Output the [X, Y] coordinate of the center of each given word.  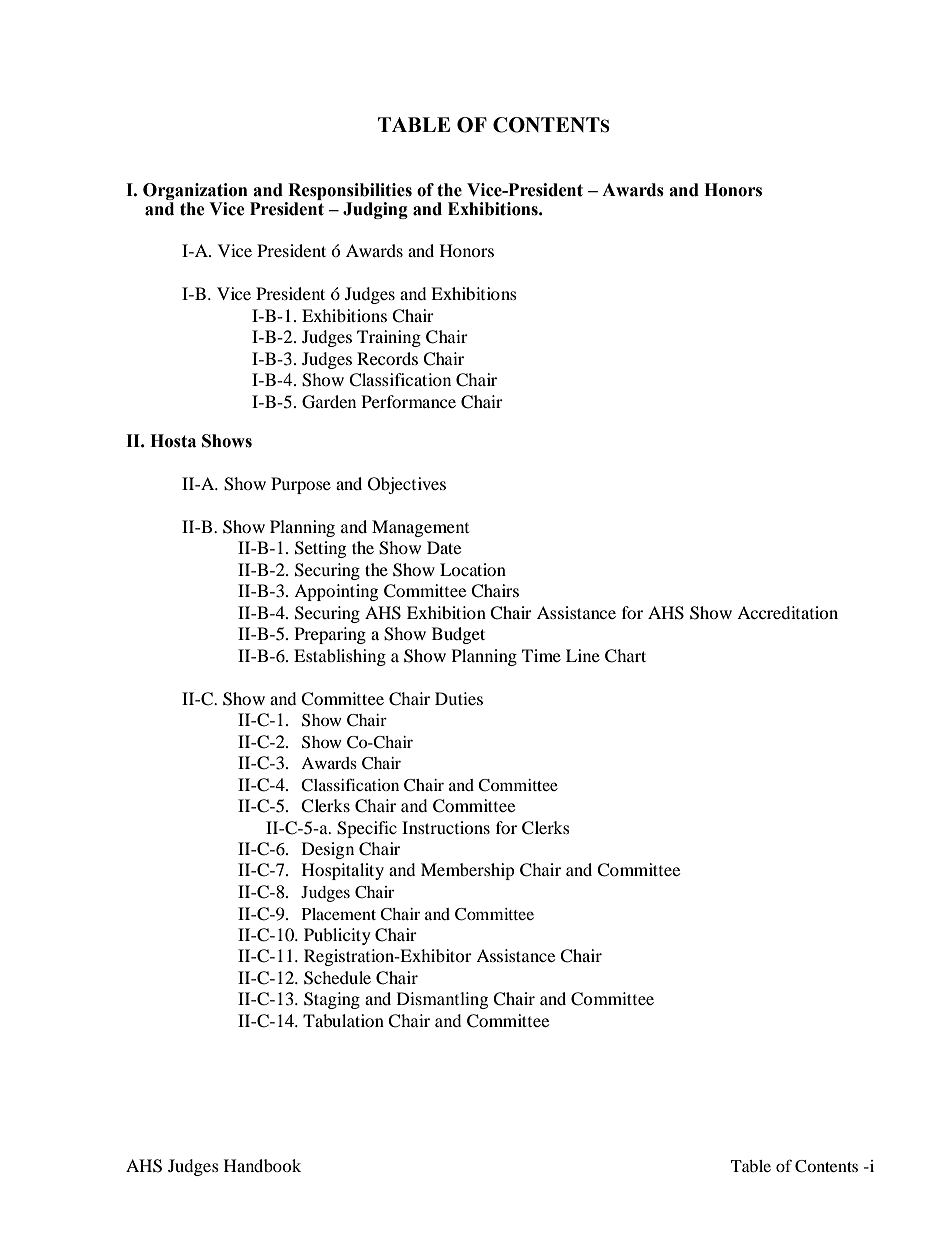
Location [473, 569]
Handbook [262, 1165]
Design [328, 850]
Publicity [337, 936]
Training [389, 338]
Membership [467, 871]
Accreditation [787, 612]
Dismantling [442, 1000]
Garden [329, 402]
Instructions [446, 827]
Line [583, 655]
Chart [625, 656]
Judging [375, 210]
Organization [195, 193]
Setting [320, 549]
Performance [409, 401]
